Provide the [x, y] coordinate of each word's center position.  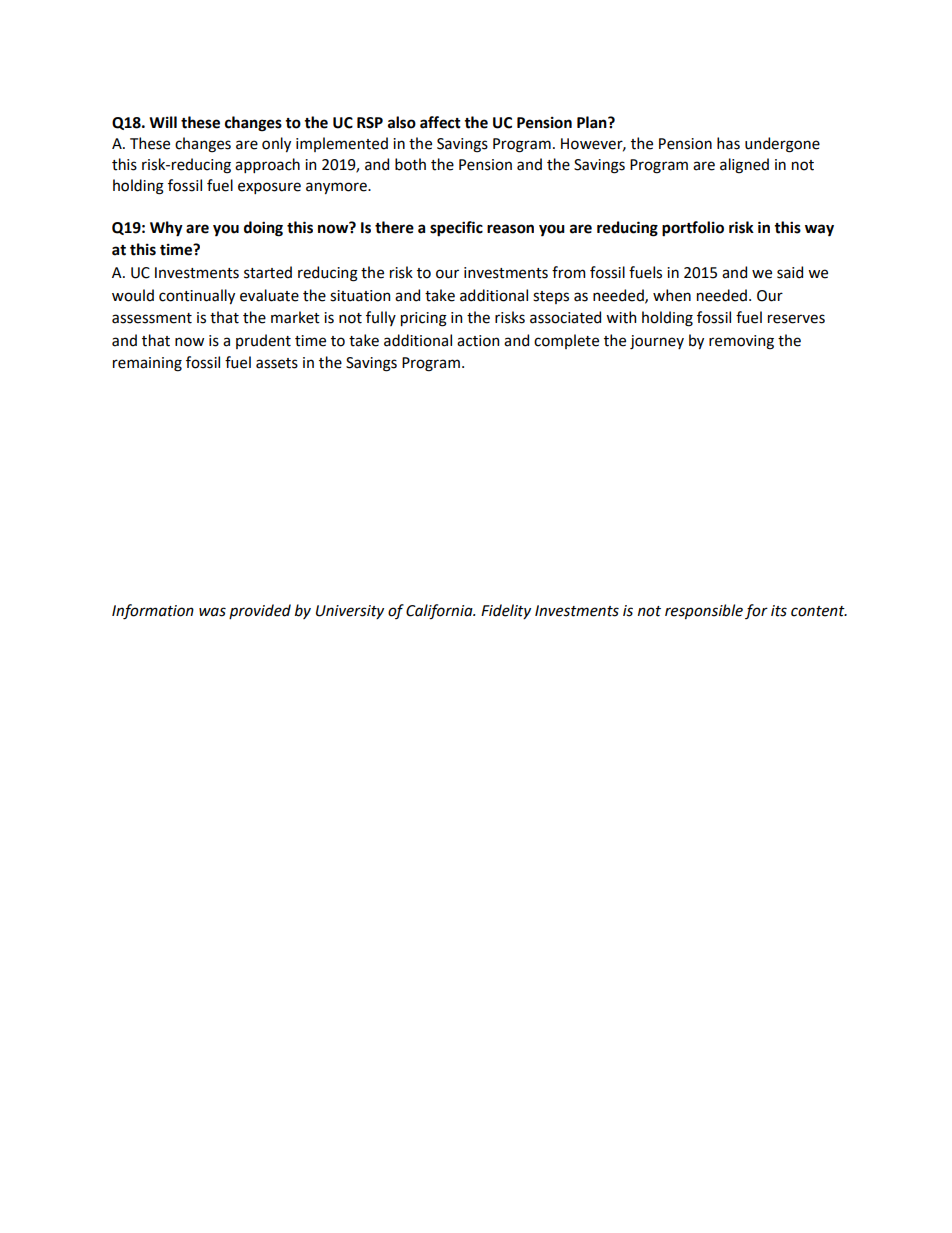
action [478, 341]
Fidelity [506, 611]
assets [277, 363]
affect [440, 122]
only [276, 144]
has [728, 143]
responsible [704, 611]
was [212, 612]
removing [741, 342]
